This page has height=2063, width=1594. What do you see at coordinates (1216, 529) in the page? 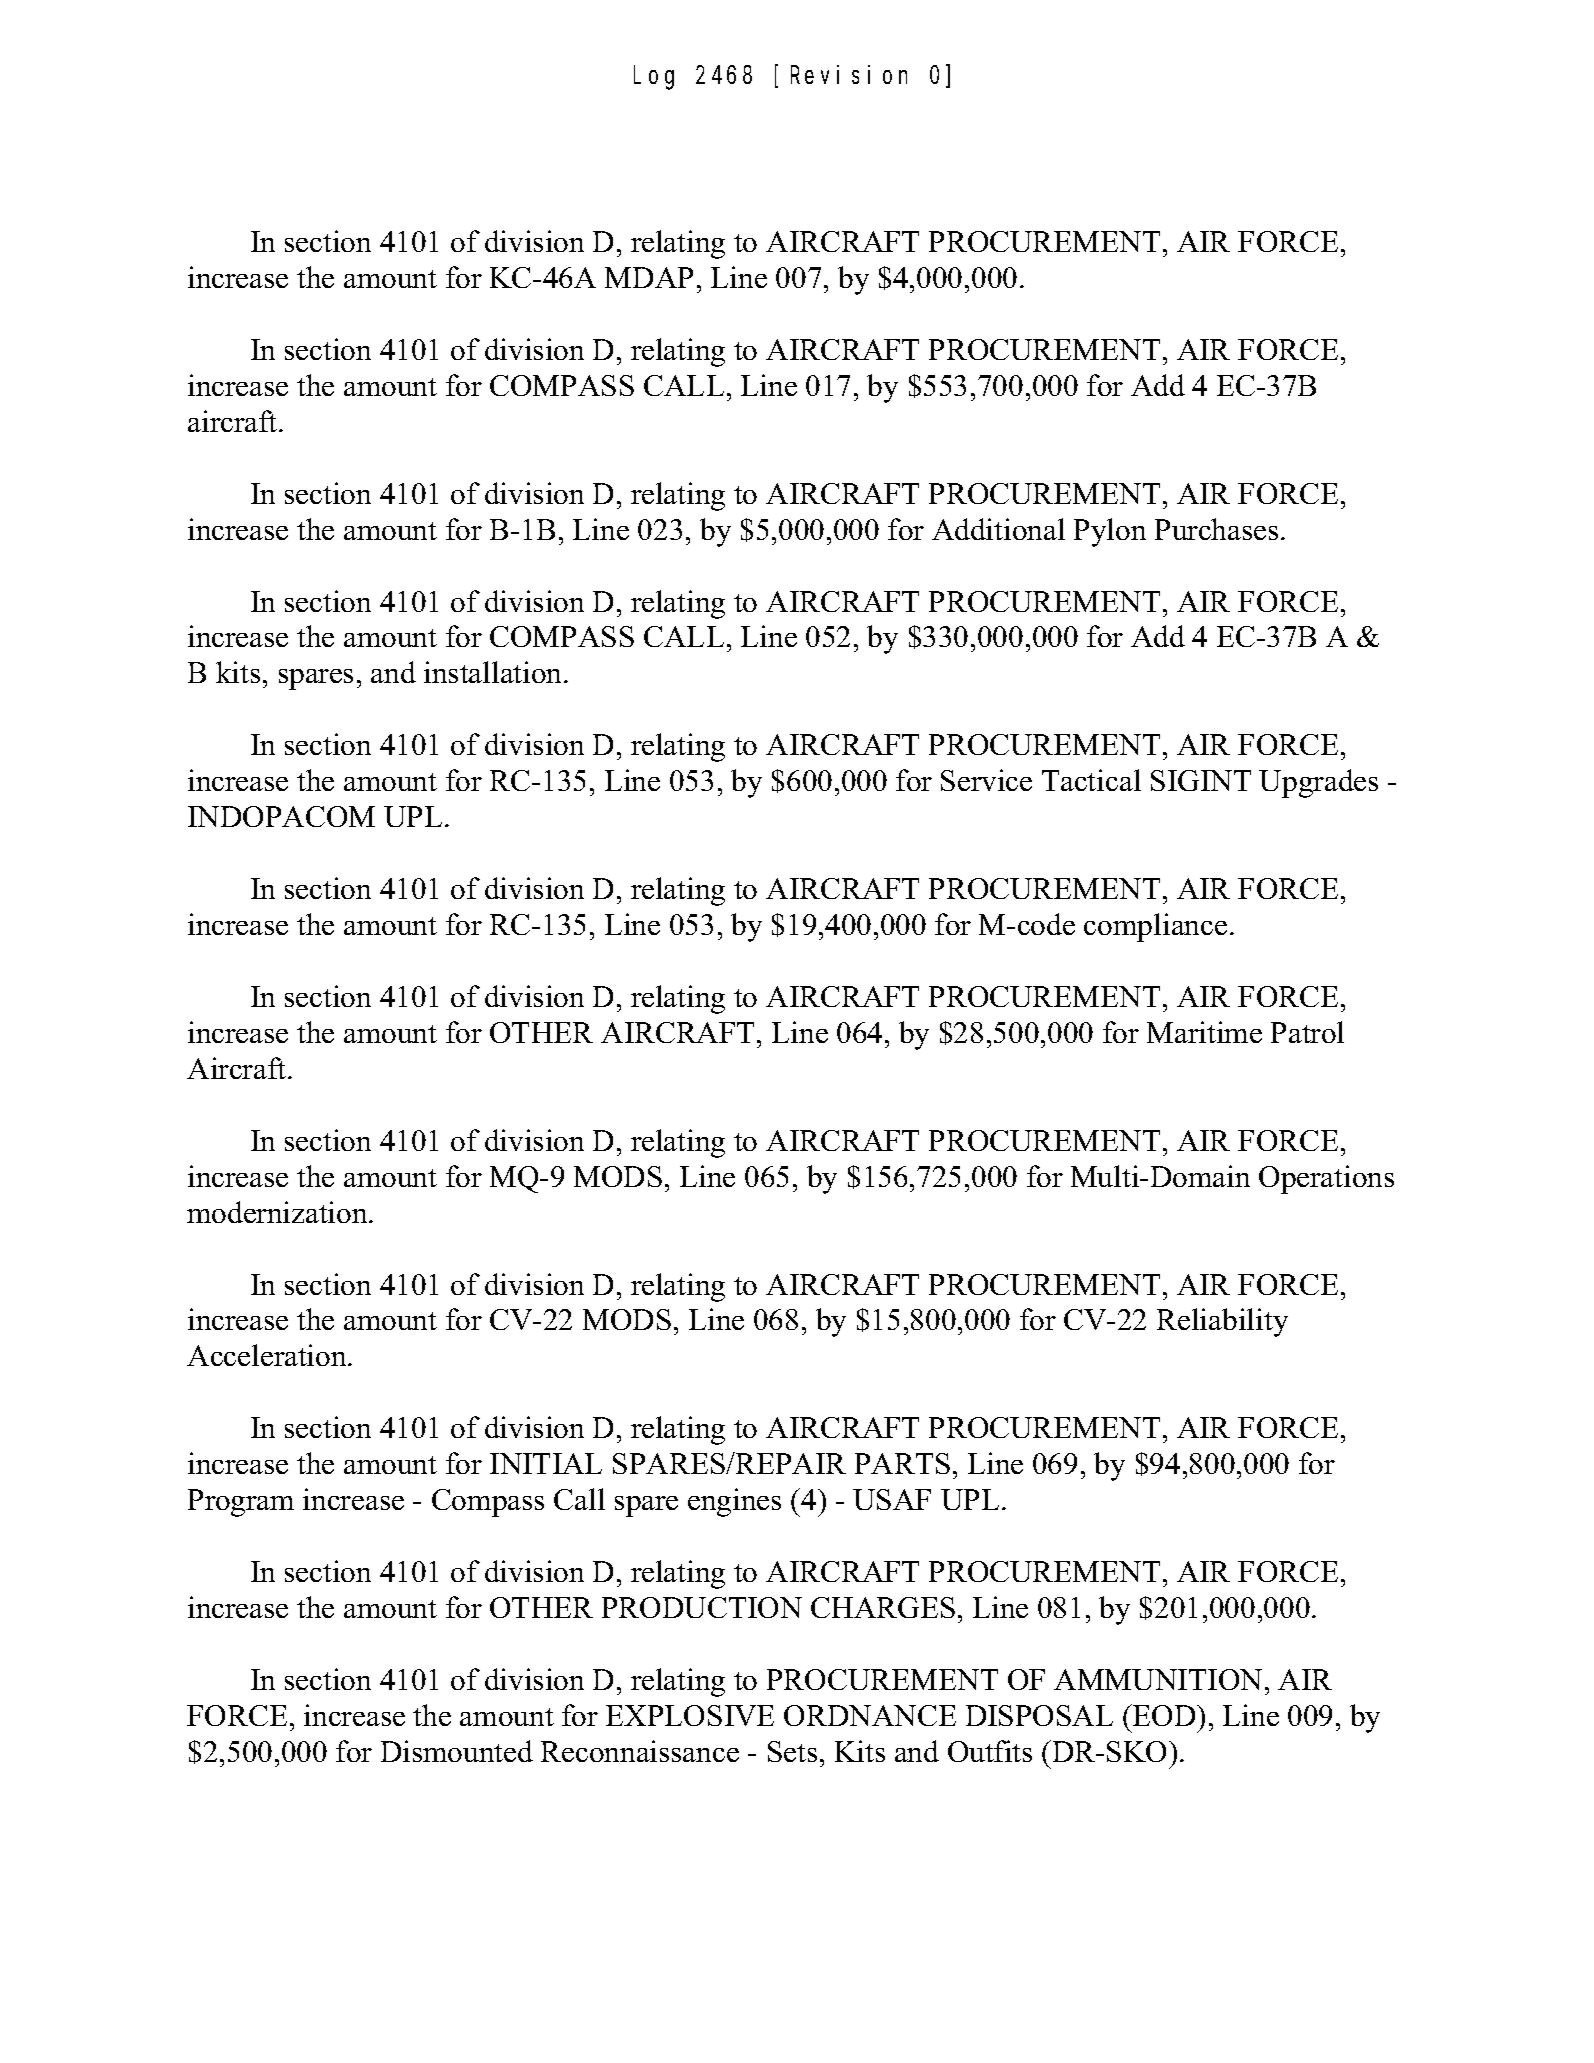
I see `Purchases` at bounding box center [1216, 529].
